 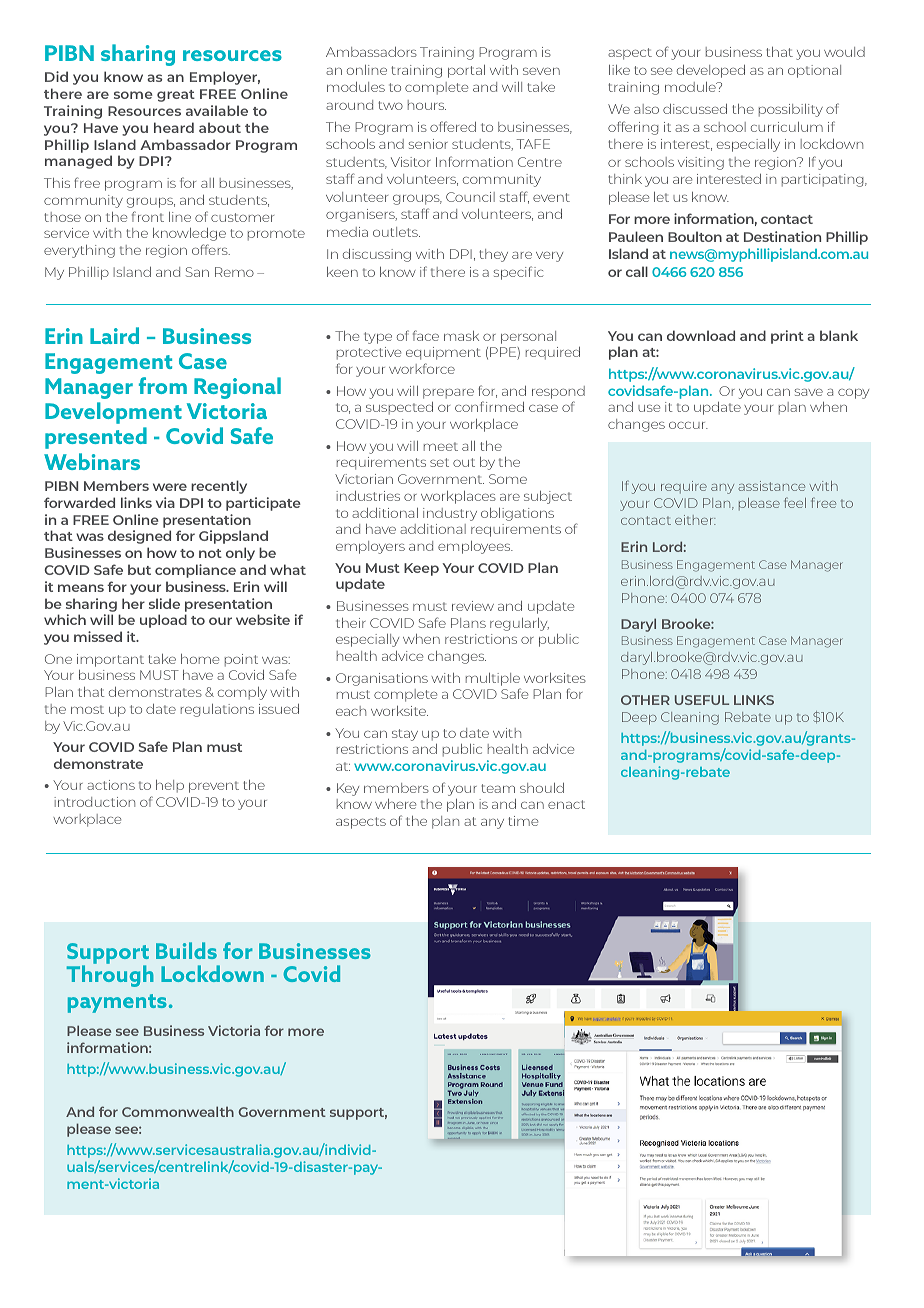 I want to click on help, so click(x=170, y=786).
